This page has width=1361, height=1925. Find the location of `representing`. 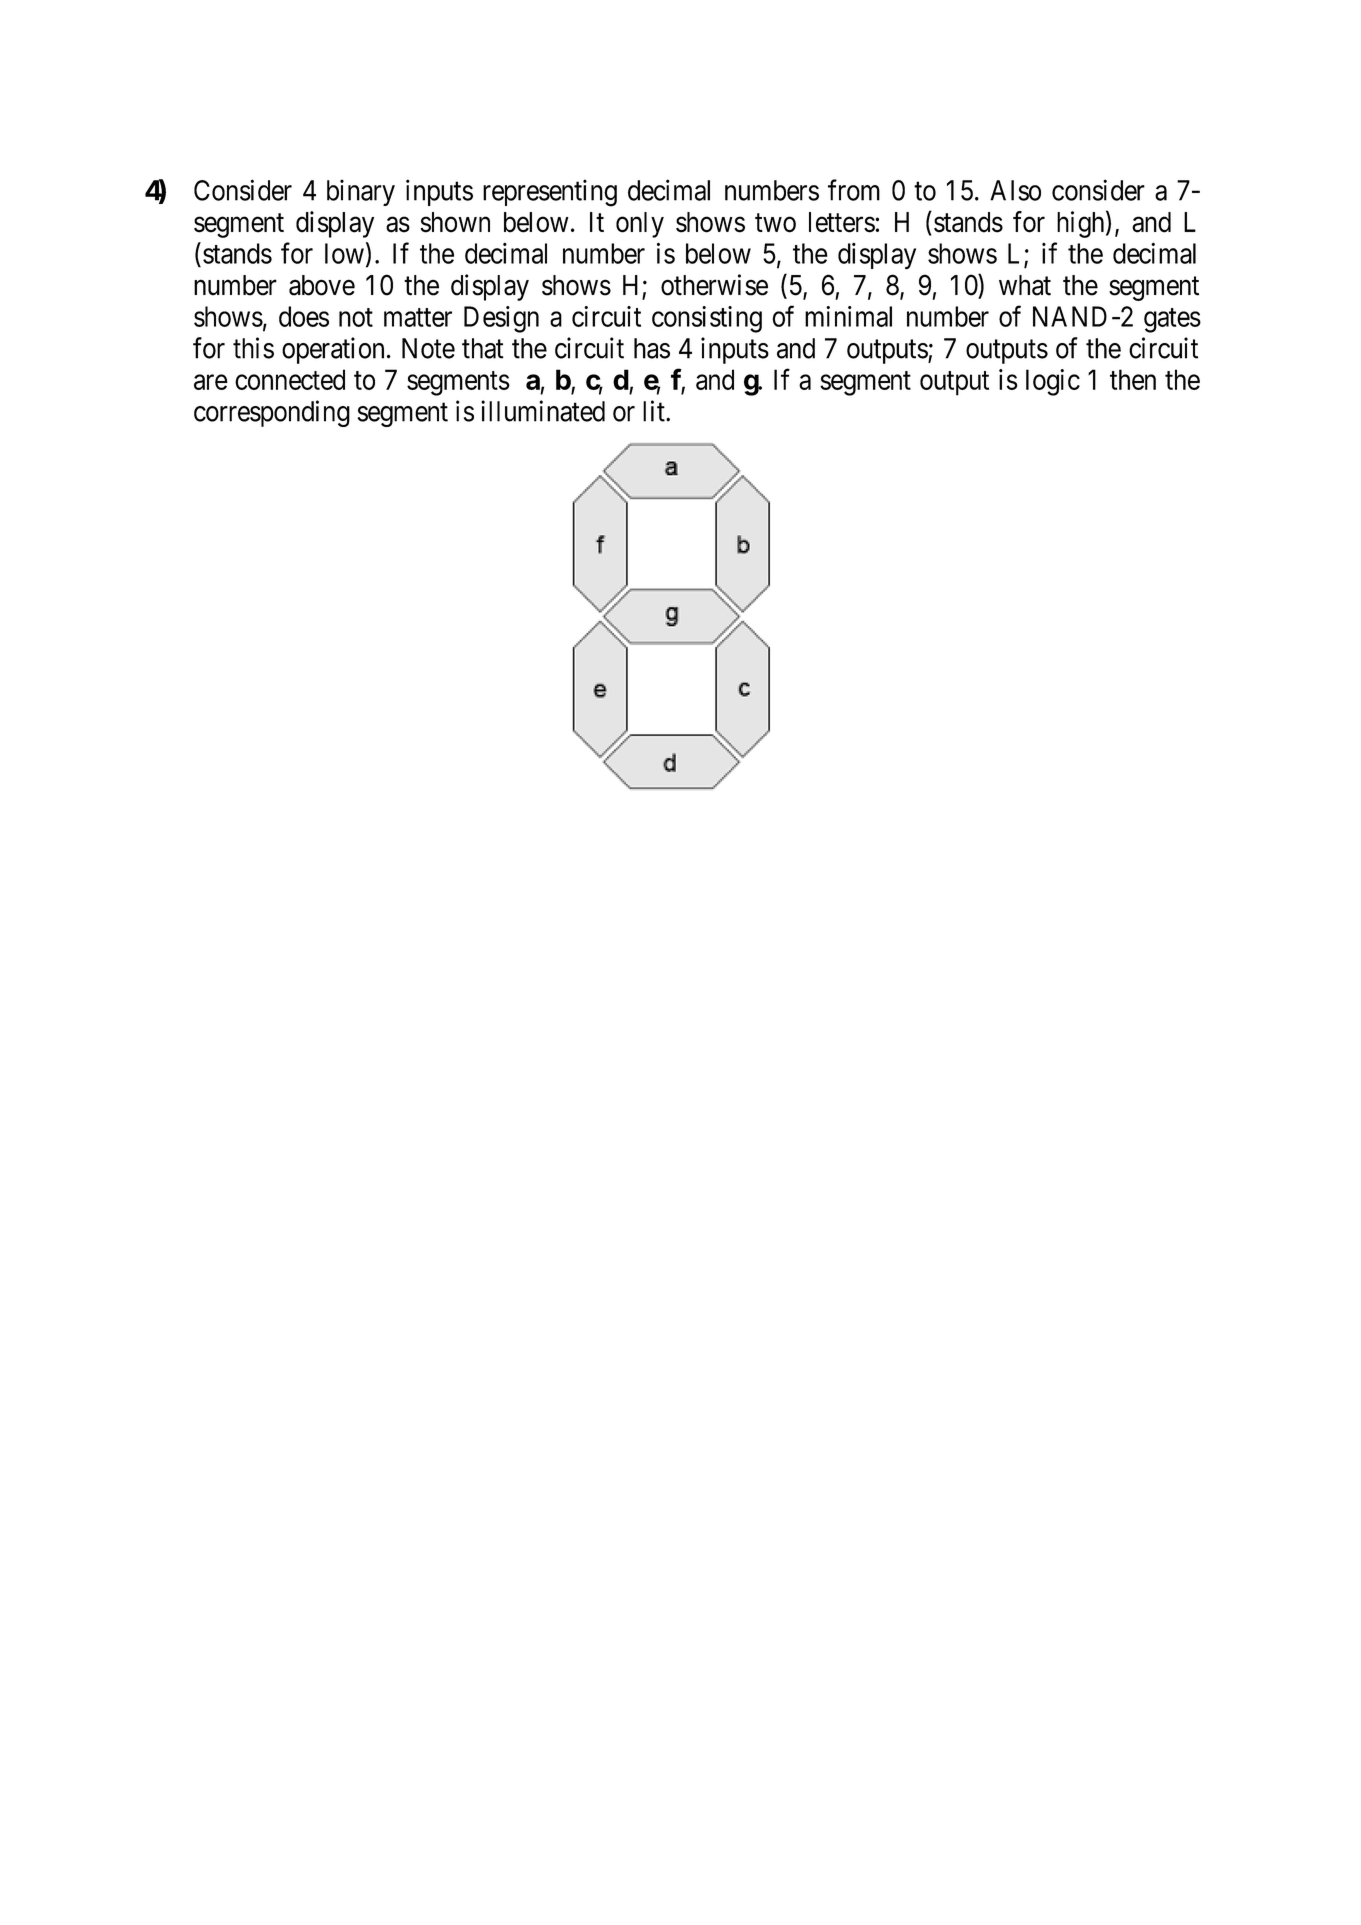

representing is located at coordinates (550, 193).
